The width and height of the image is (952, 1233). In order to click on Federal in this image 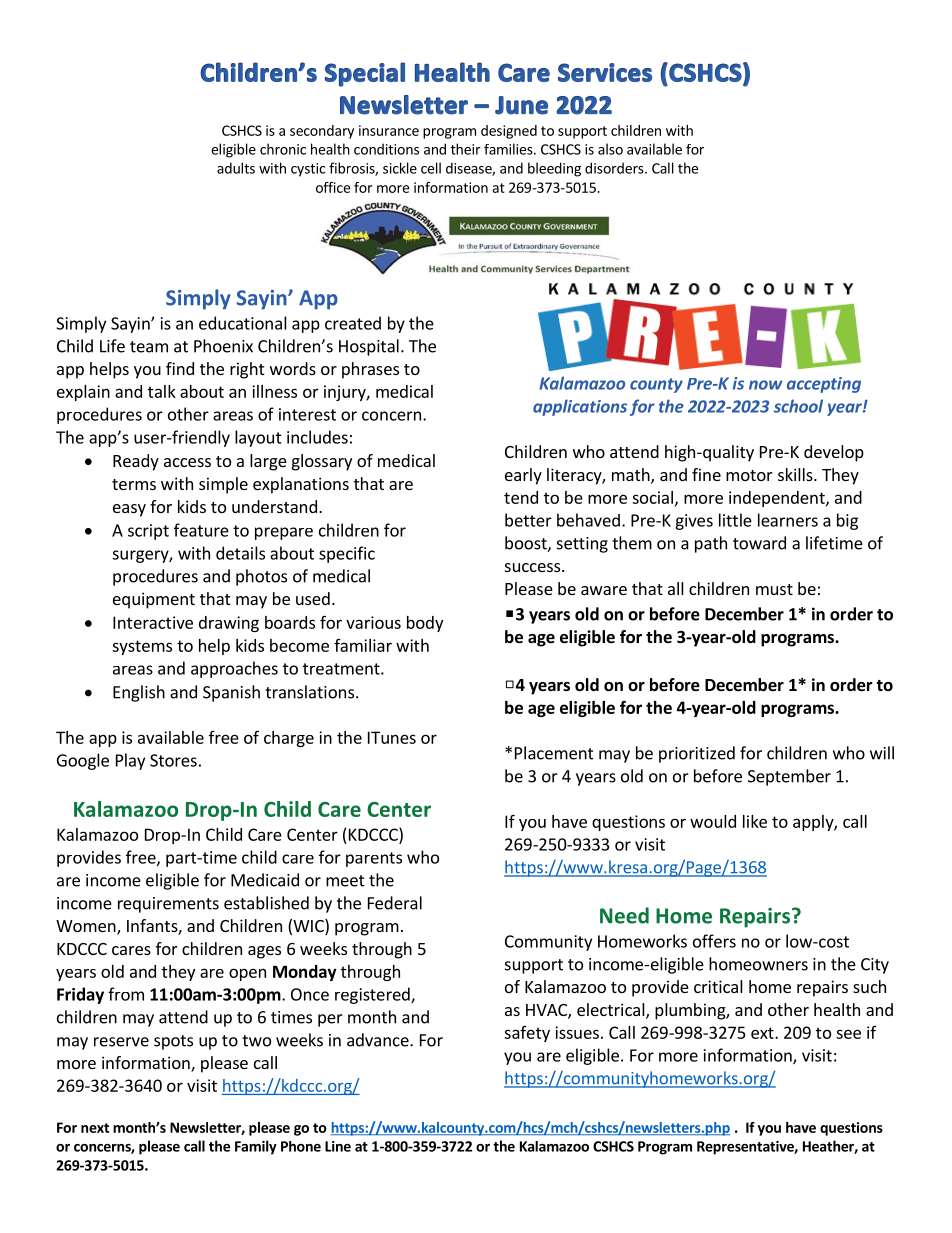, I will do `click(395, 903)`.
